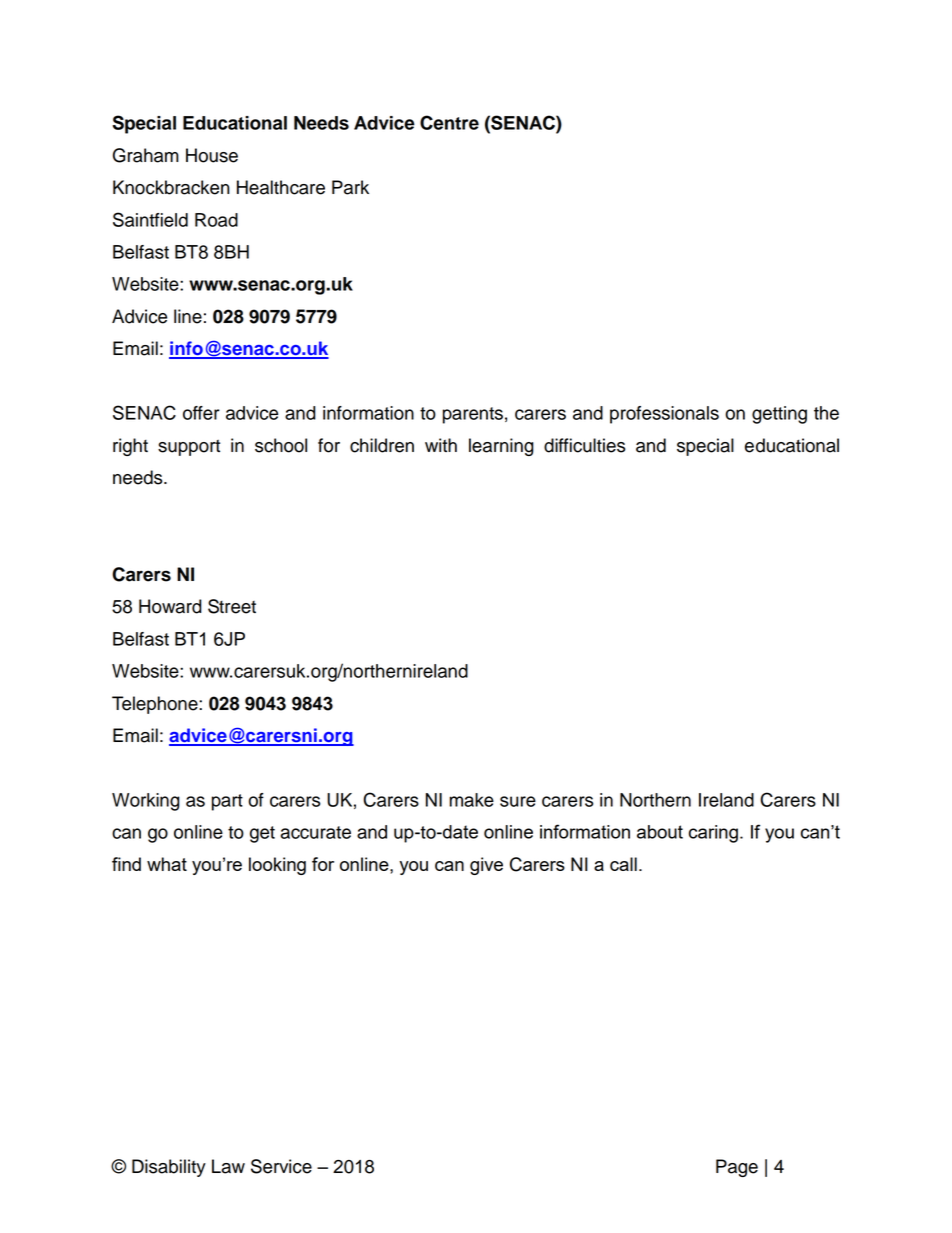 The image size is (952, 1233). I want to click on offer, so click(201, 413).
